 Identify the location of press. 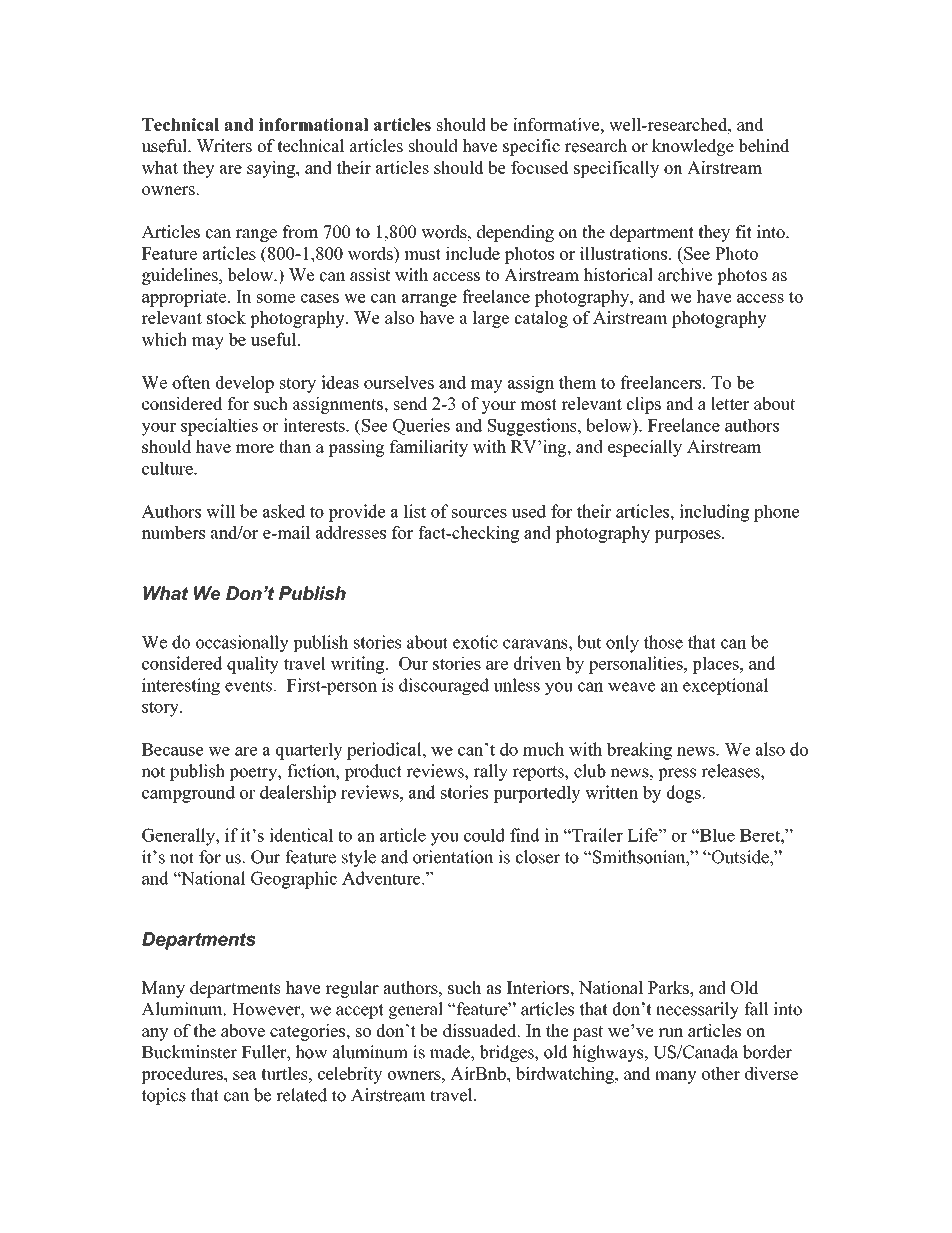
(677, 774).
